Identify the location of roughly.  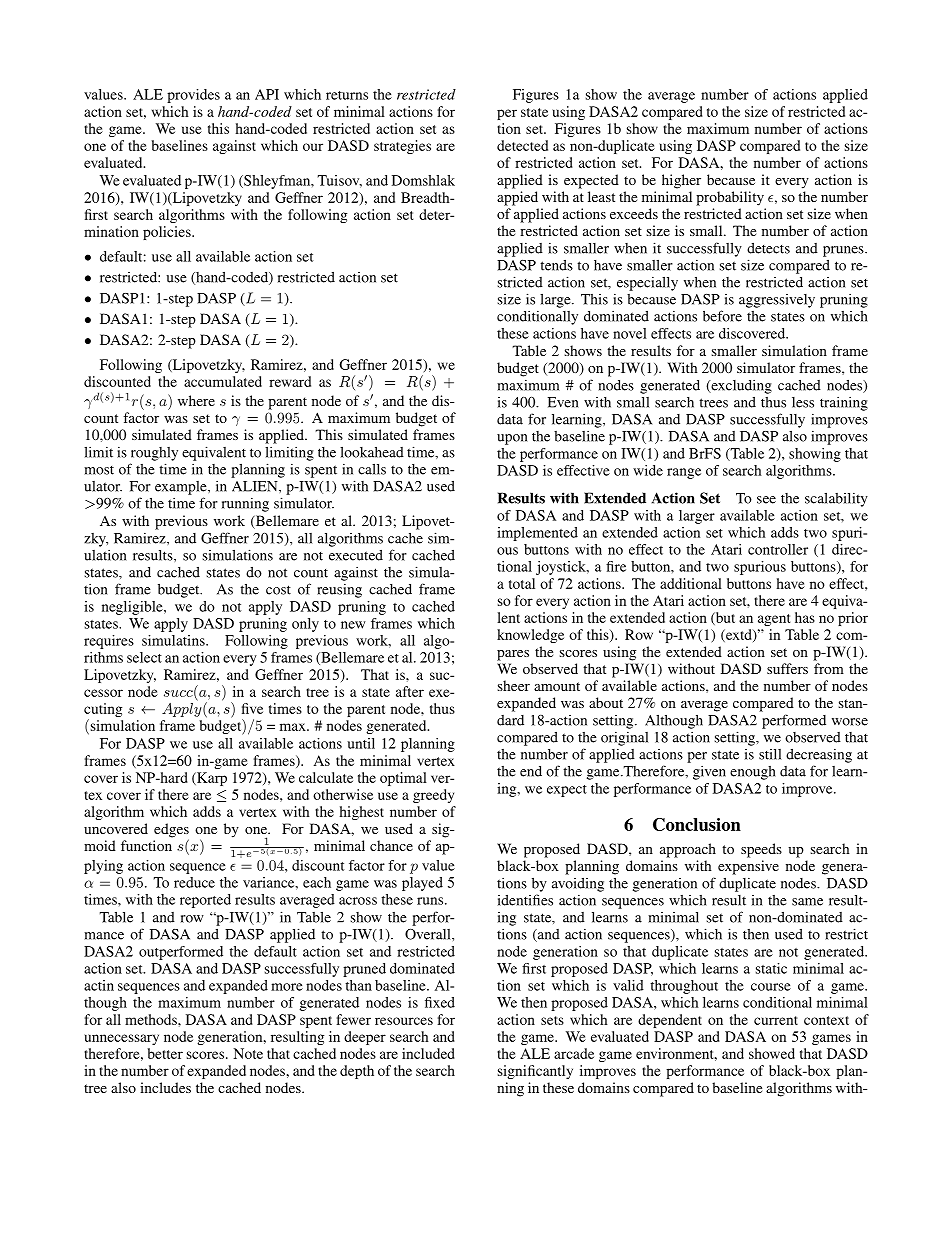
(154, 454).
